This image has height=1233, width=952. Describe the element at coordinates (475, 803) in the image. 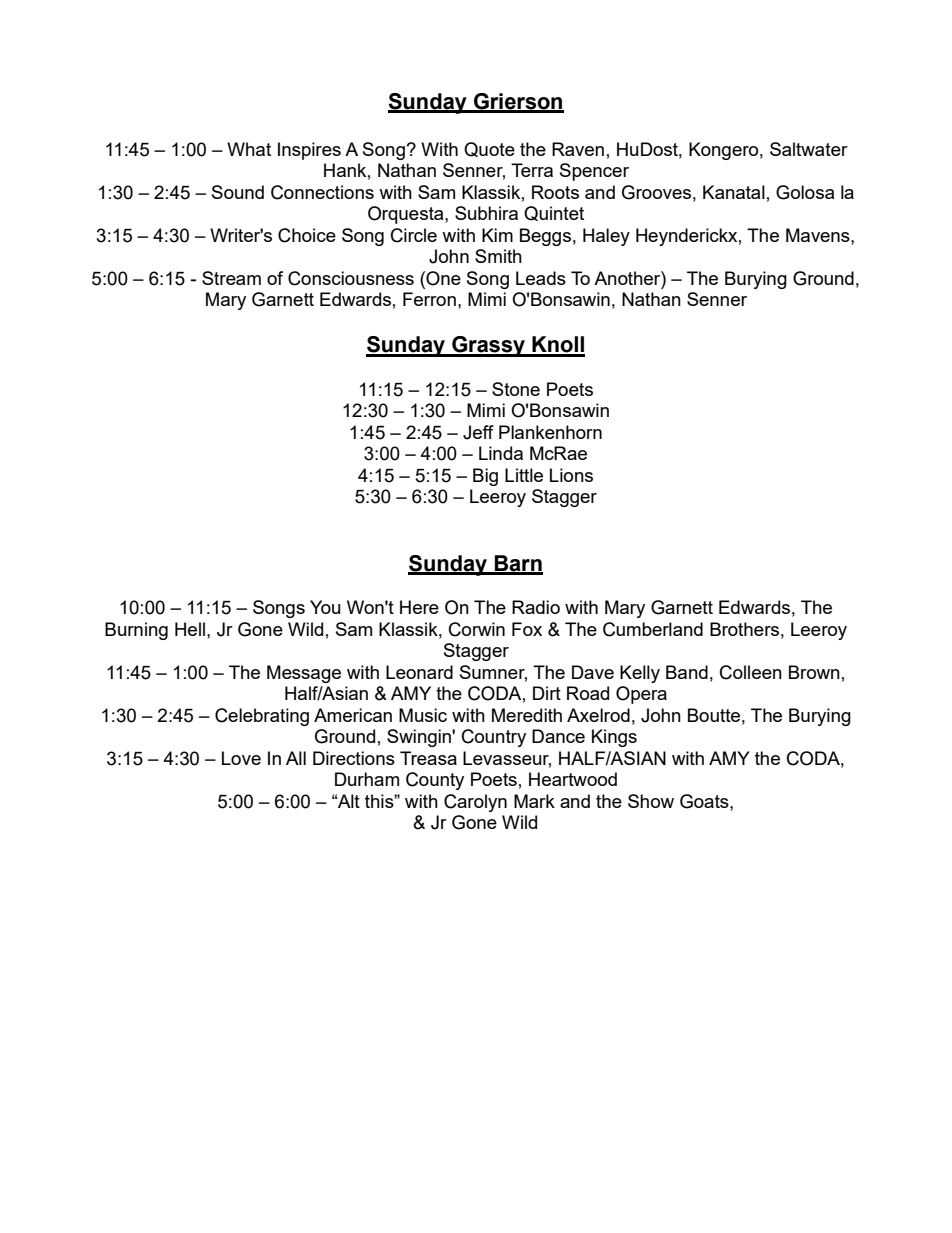

I see `Carolyn` at that location.
